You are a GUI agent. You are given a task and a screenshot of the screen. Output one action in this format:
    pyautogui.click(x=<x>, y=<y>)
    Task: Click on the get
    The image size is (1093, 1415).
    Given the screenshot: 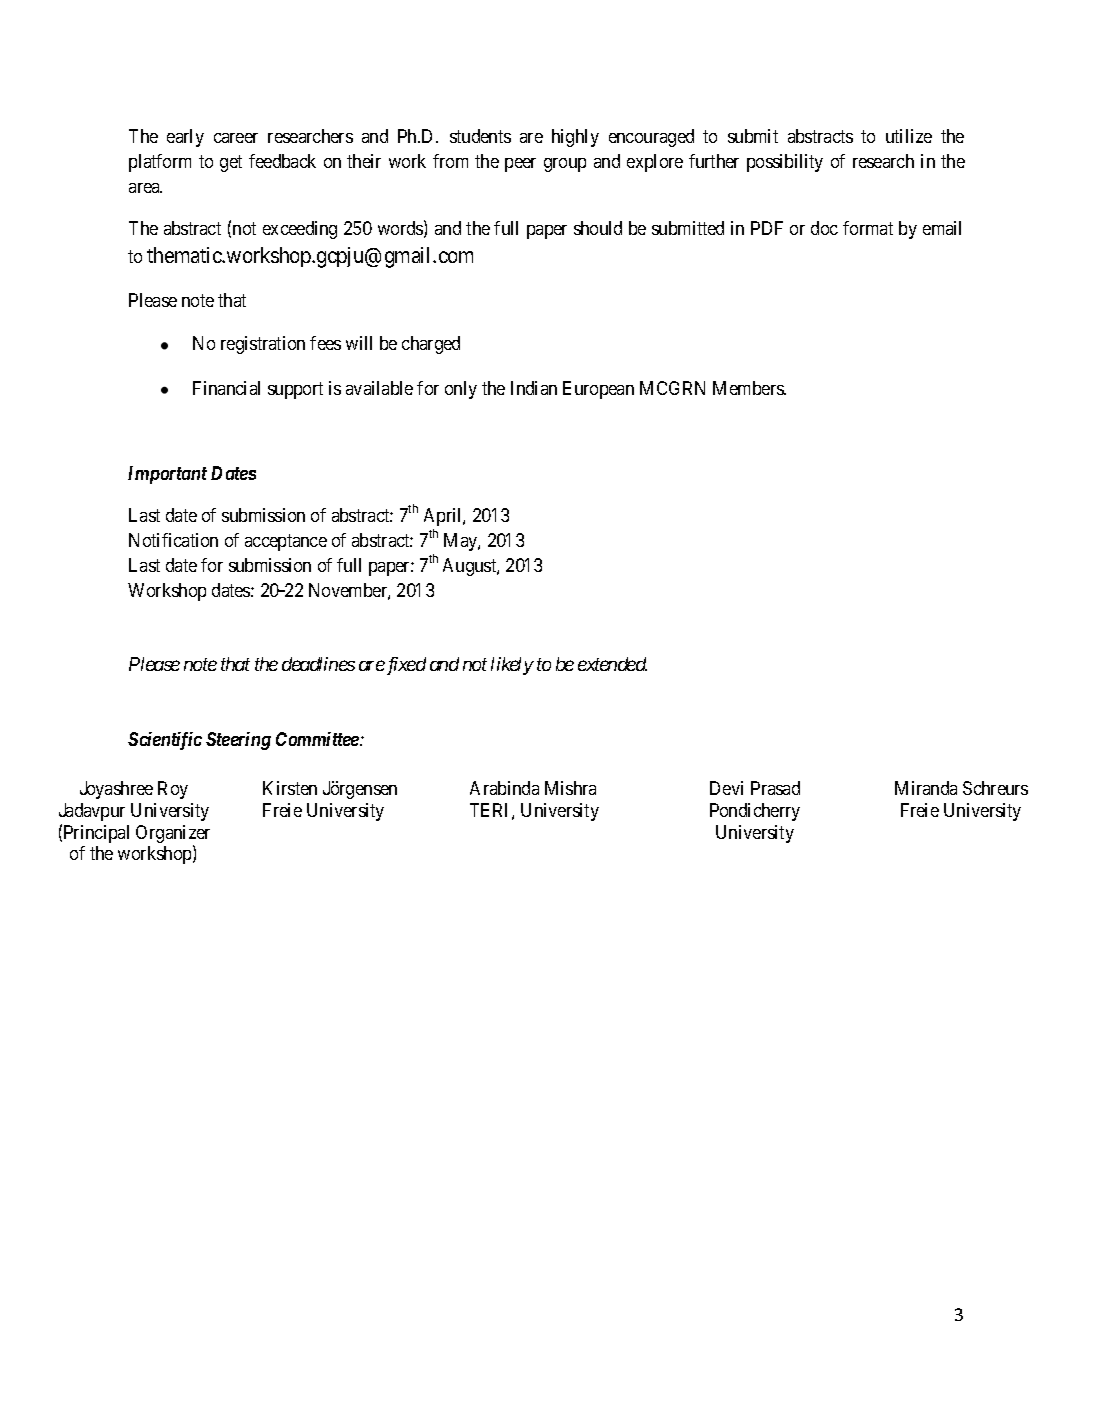 What is the action you would take?
    pyautogui.click(x=231, y=163)
